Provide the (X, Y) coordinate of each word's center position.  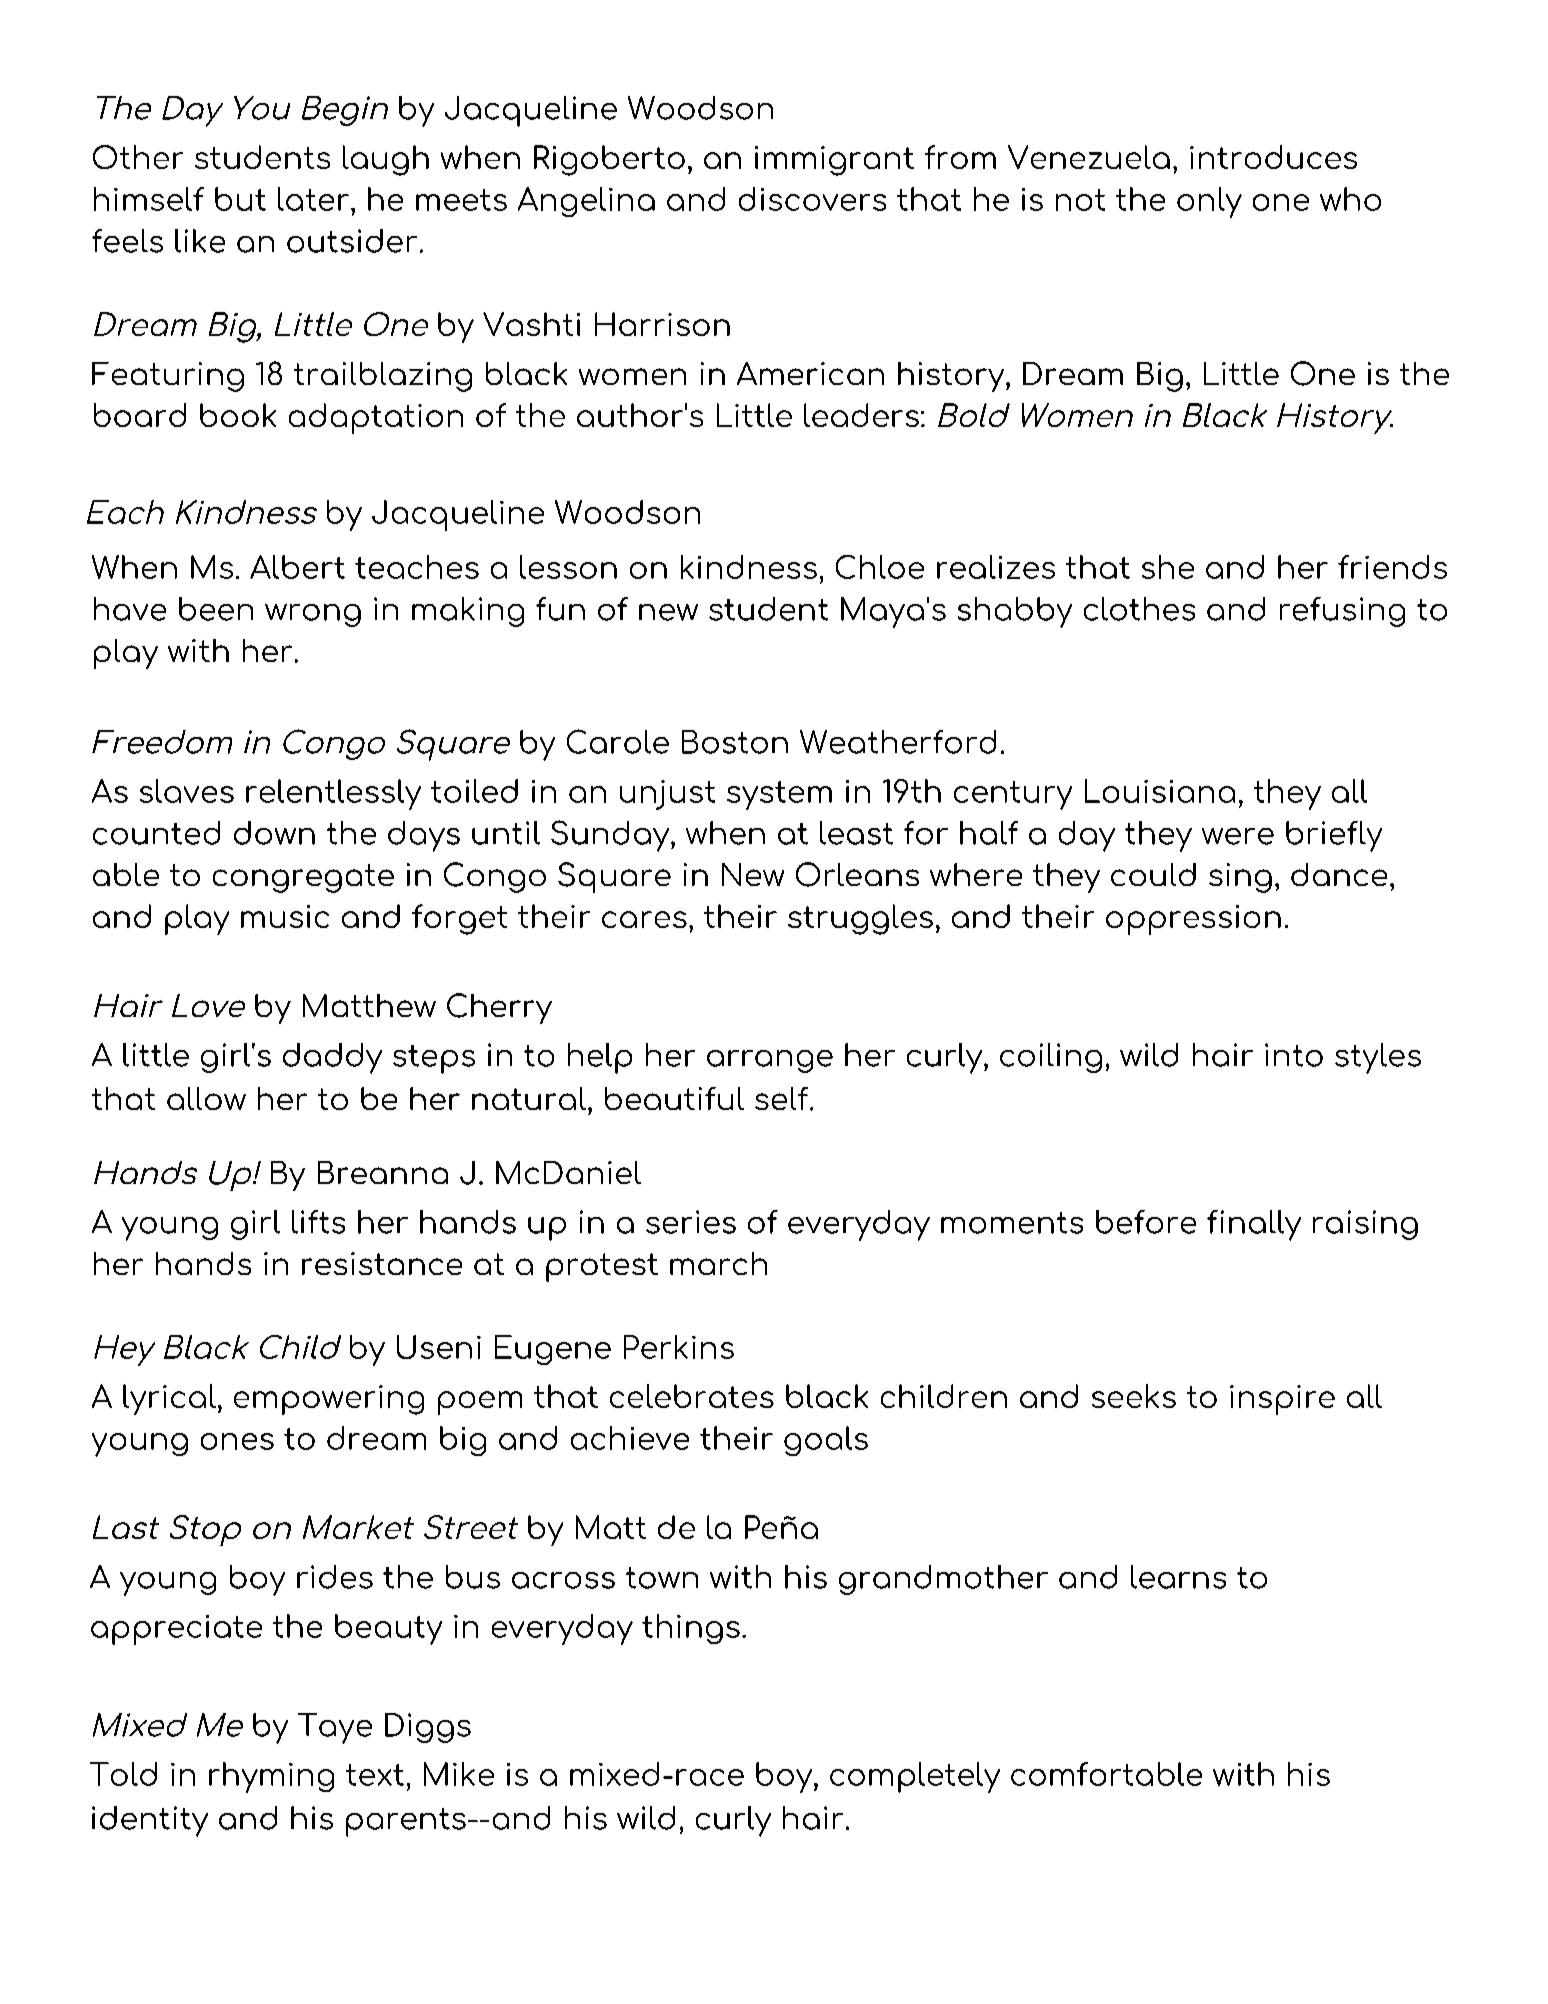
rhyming (271, 1777)
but (240, 199)
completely (915, 1777)
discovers (812, 199)
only (1209, 202)
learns (1178, 1577)
